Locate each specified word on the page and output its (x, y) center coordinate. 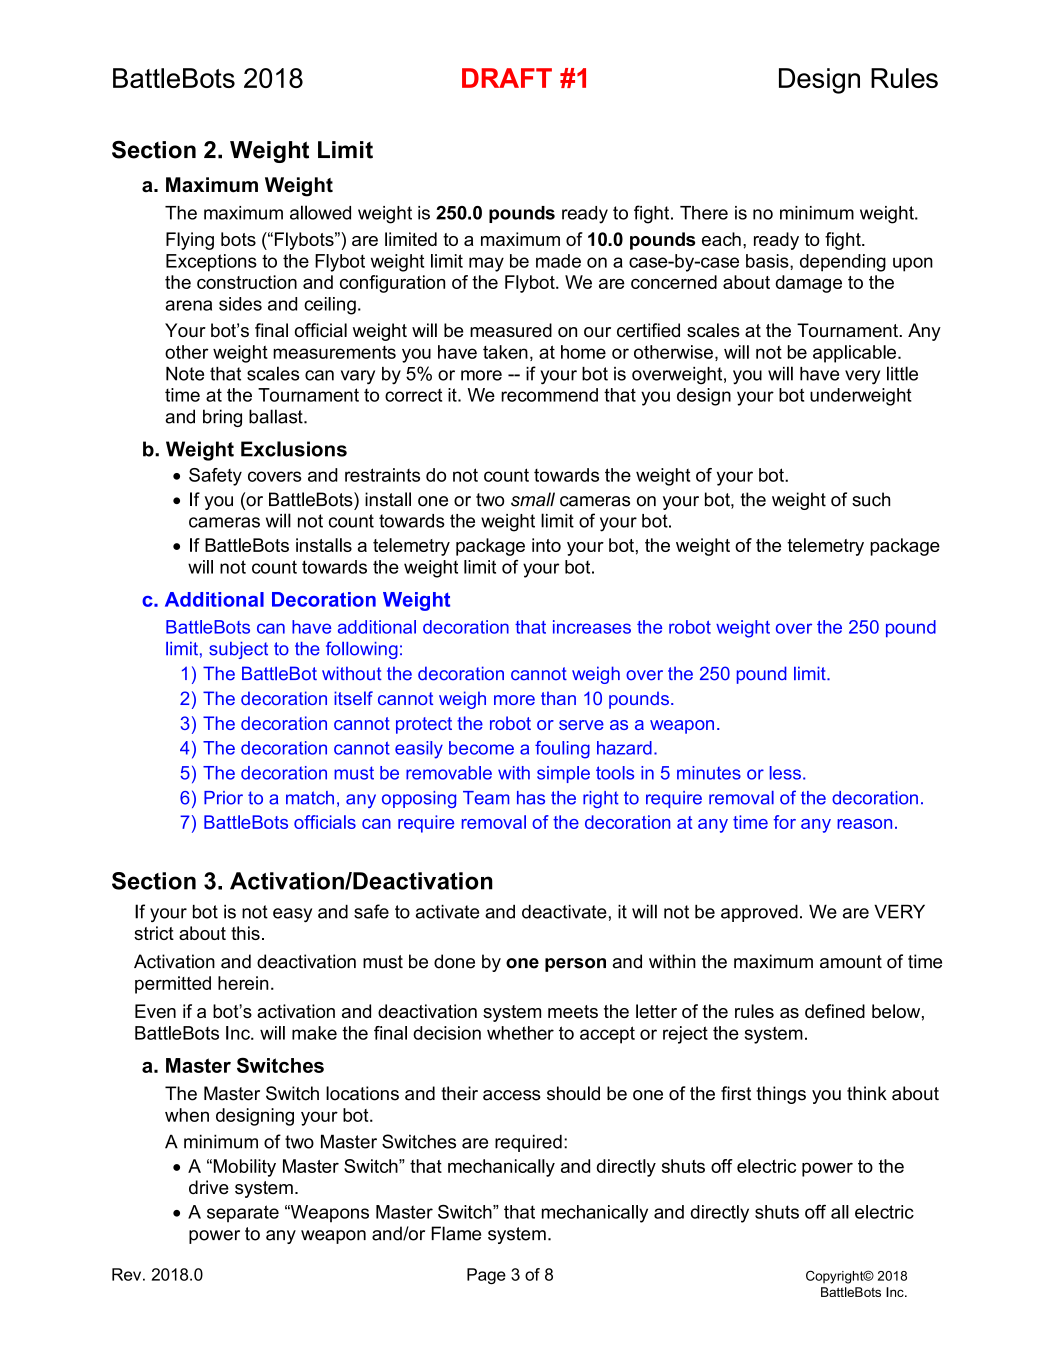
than (558, 698)
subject (238, 650)
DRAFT (507, 78)
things (781, 1095)
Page (486, 1276)
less (785, 773)
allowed (320, 212)
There (704, 213)
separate (243, 1214)
